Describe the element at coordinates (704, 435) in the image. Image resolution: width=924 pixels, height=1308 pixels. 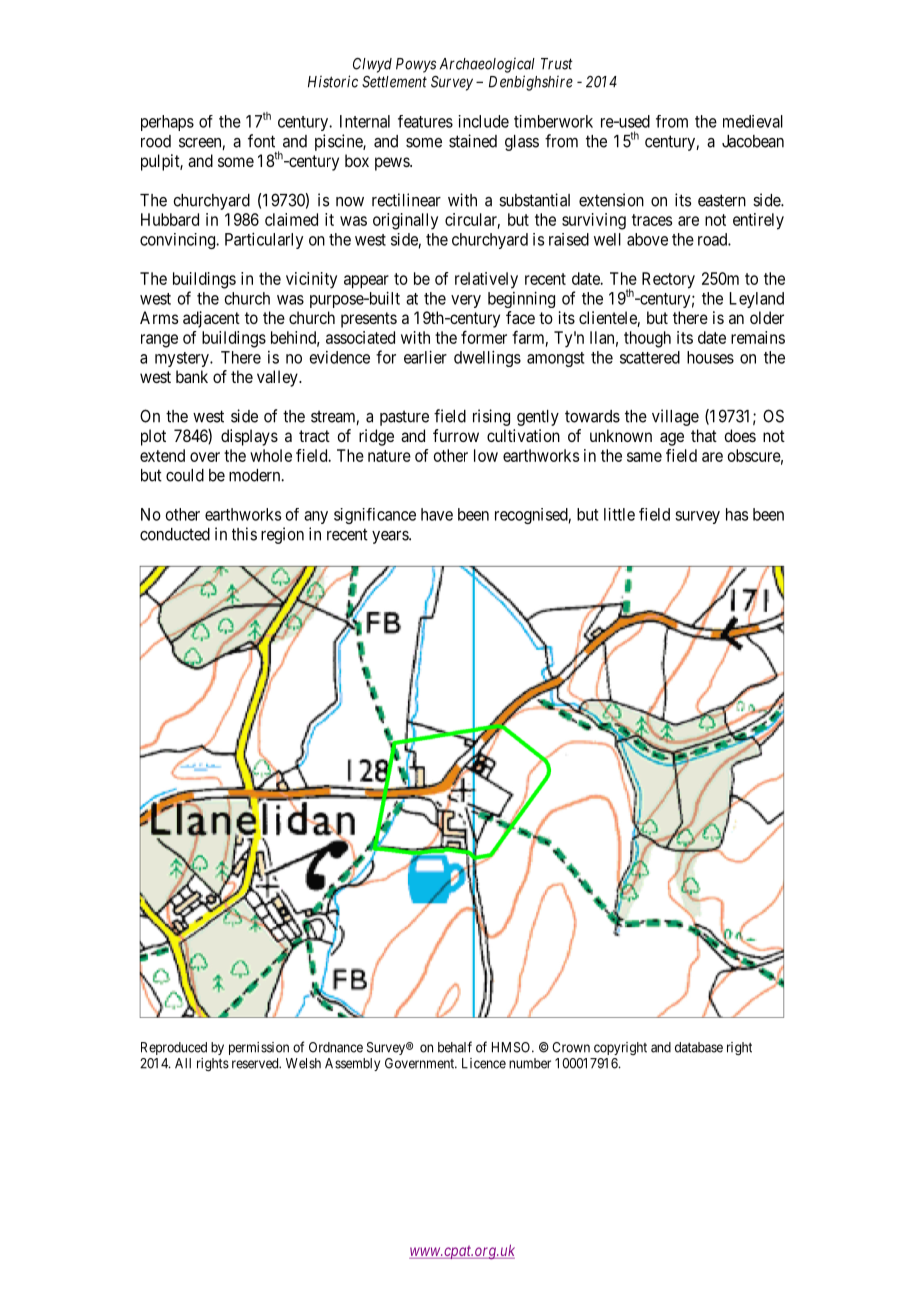
I see `that` at that location.
